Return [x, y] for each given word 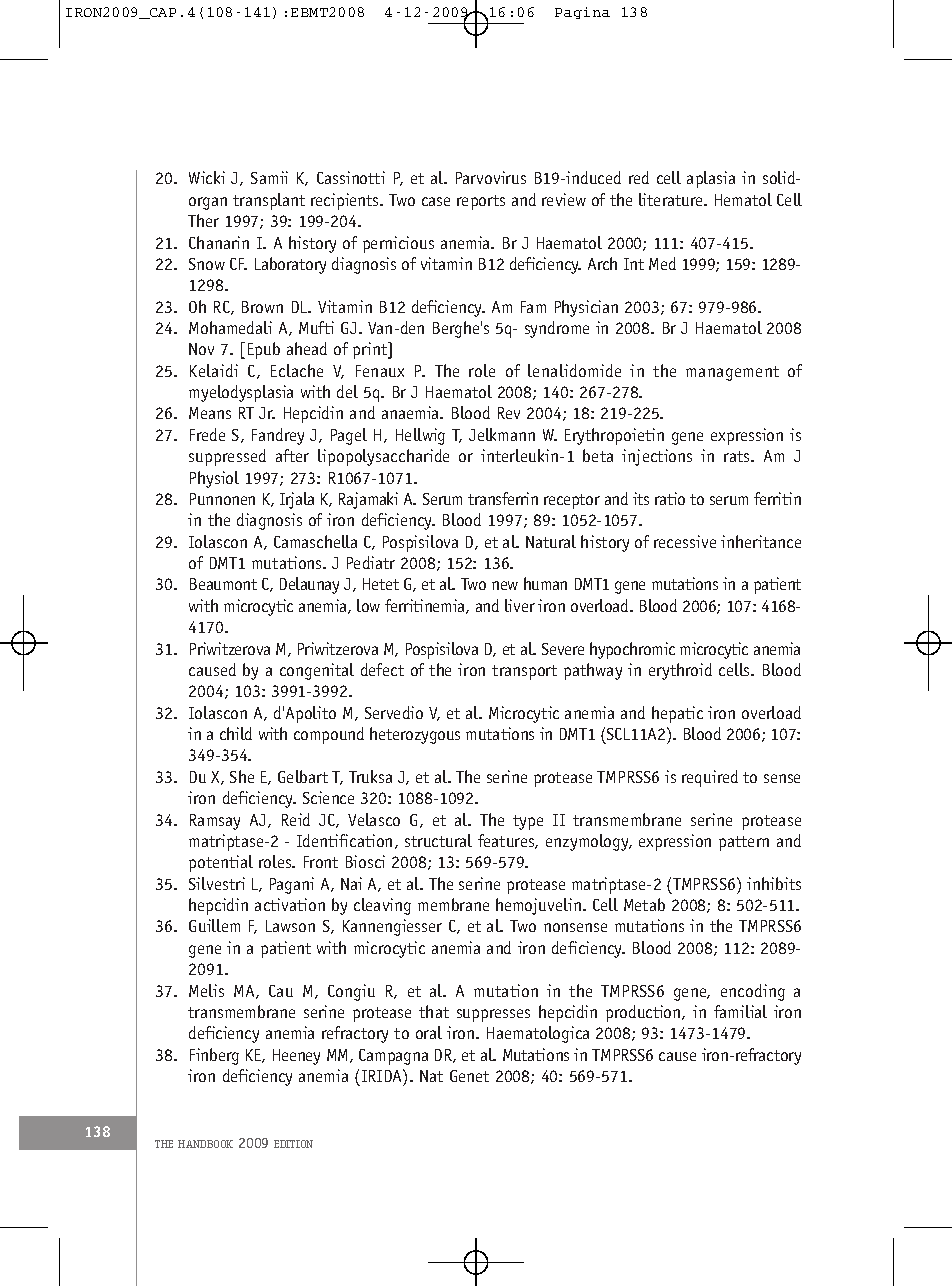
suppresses [493, 1015]
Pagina [582, 13]
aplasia [711, 179]
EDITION [293, 1144]
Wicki [207, 177]
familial [740, 1011]
